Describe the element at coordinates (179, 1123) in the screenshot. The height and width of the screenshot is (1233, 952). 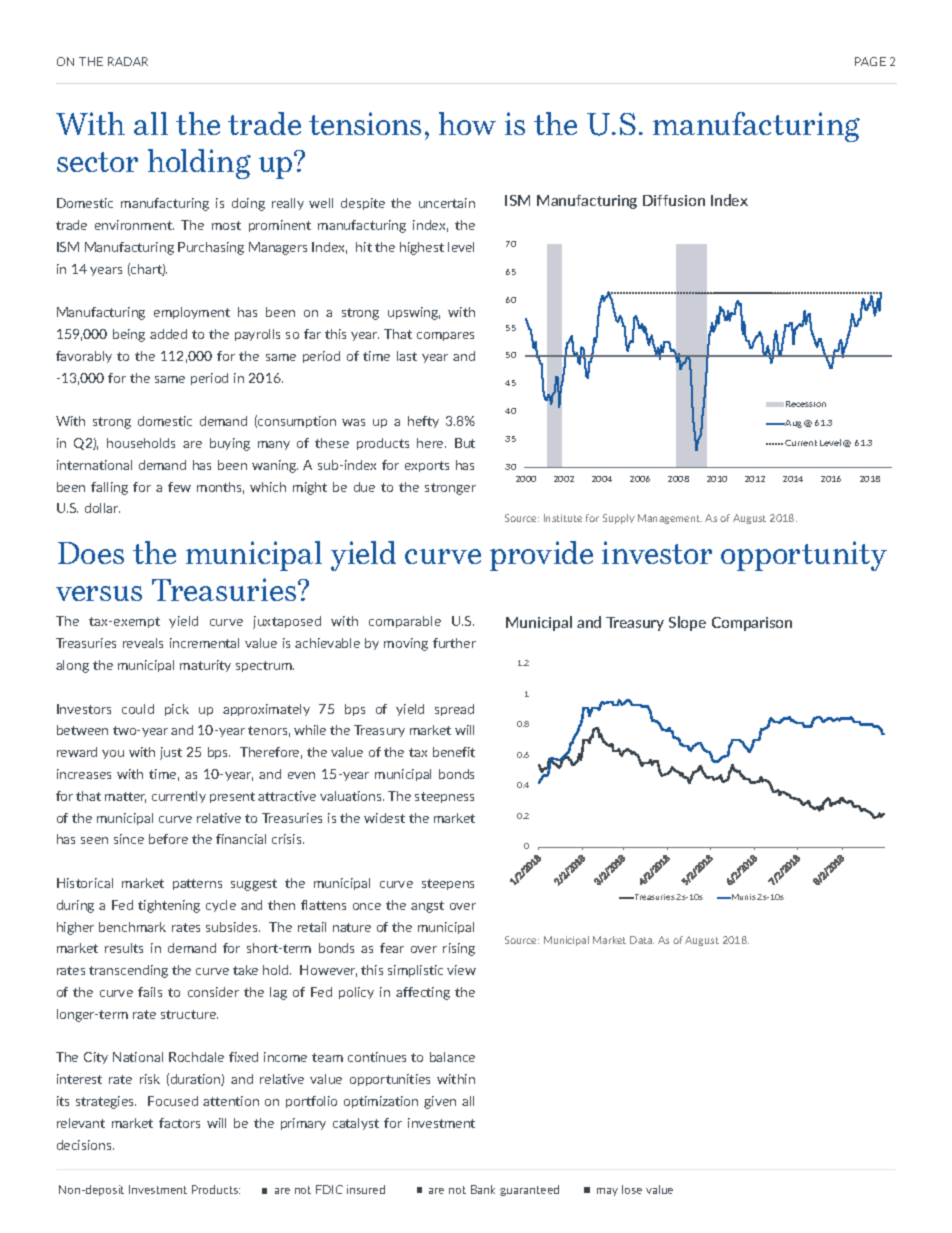
I see `factors` at that location.
